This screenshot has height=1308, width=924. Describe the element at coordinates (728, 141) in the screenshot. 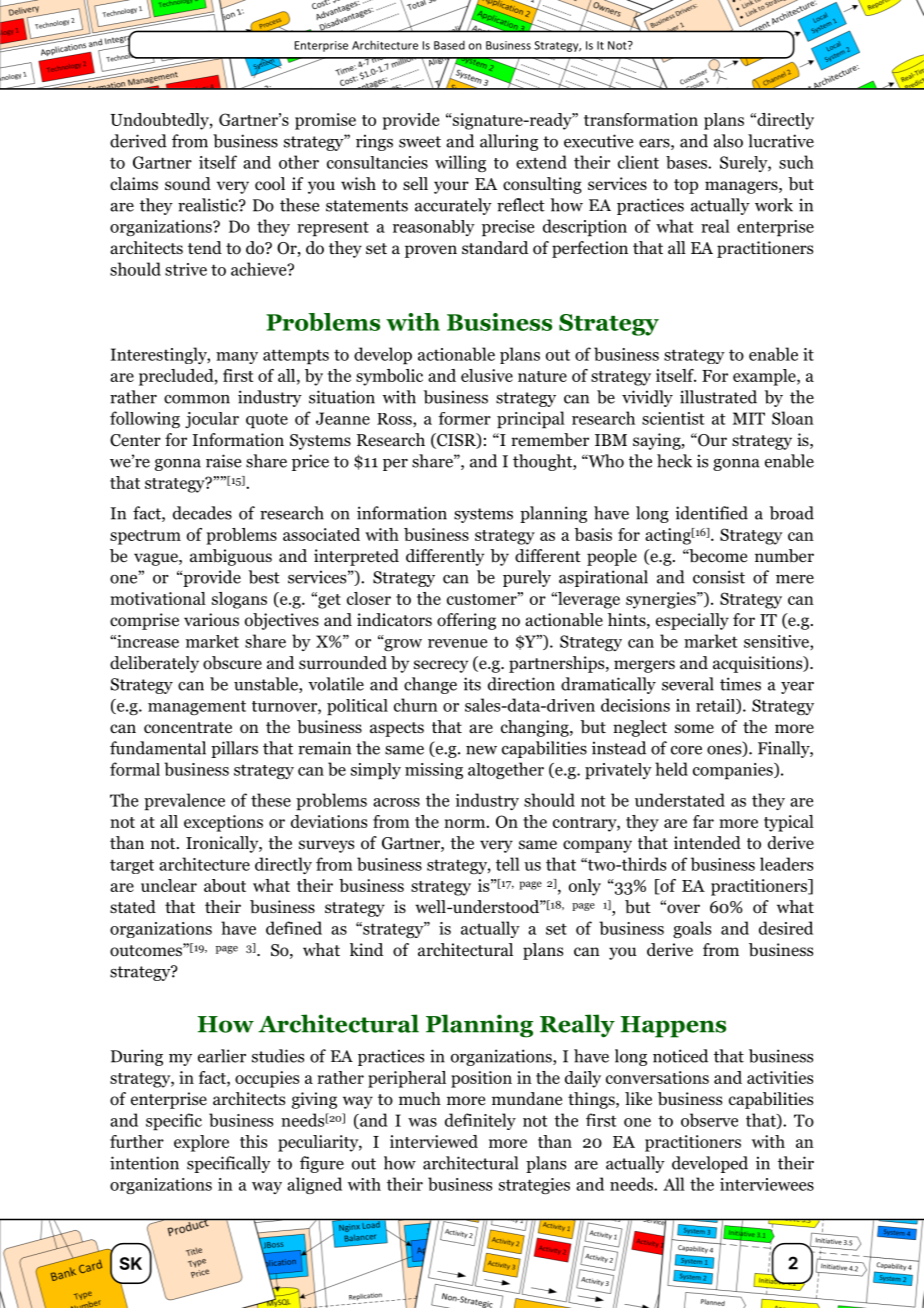

I see `also` at that location.
